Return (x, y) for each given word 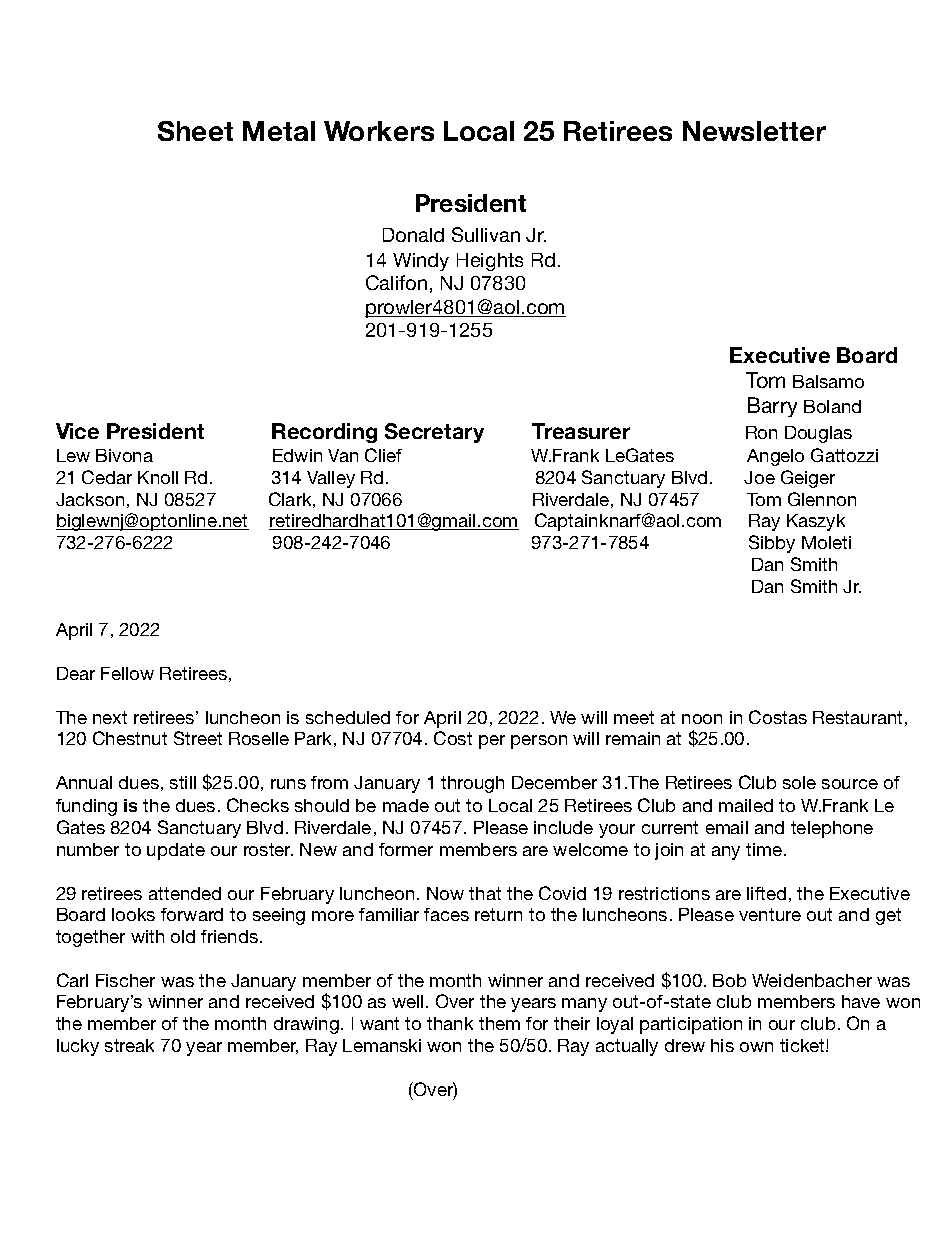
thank (450, 1023)
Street (198, 738)
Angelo (775, 457)
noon (702, 719)
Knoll (158, 477)
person (539, 742)
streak (129, 1045)
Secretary (434, 433)
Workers (379, 131)
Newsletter (754, 131)
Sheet (195, 131)
